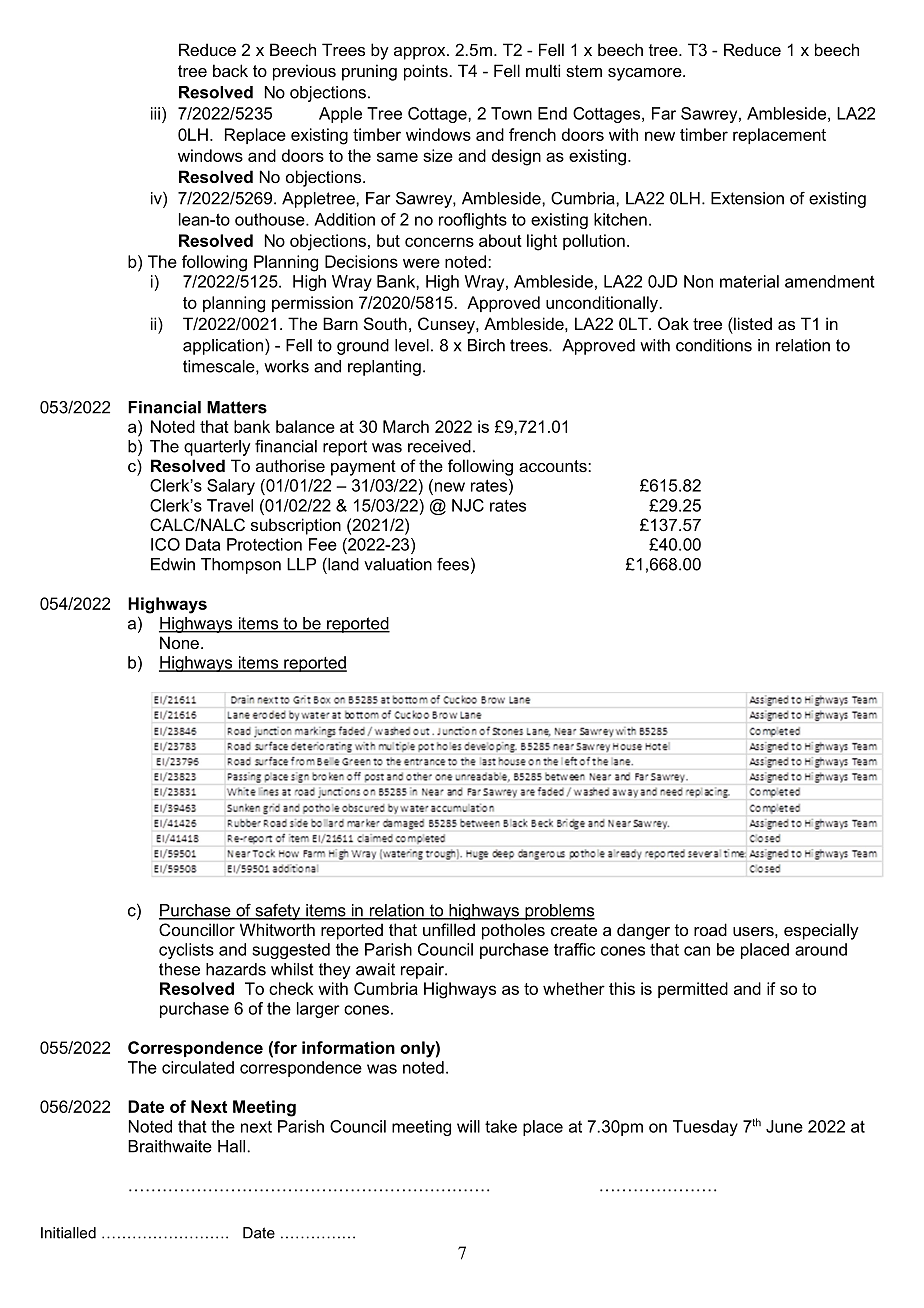 The width and height of the screenshot is (924, 1308). I want to click on application, so click(224, 347).
